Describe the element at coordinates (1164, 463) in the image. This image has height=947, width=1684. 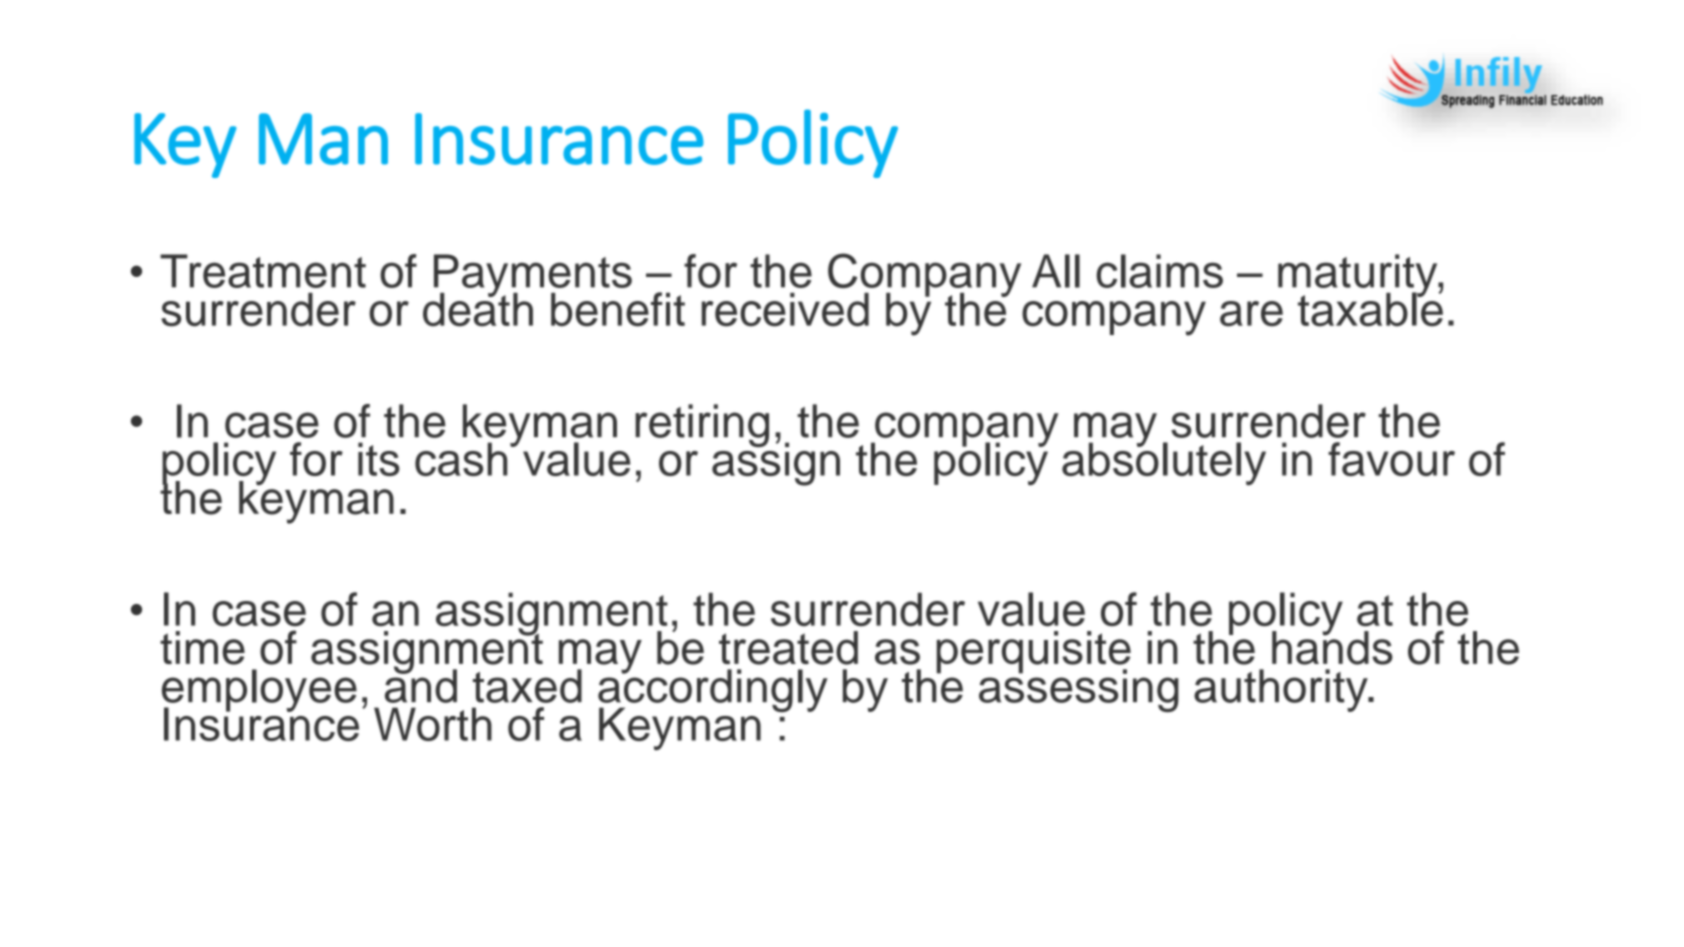
I see `absolutely` at that location.
